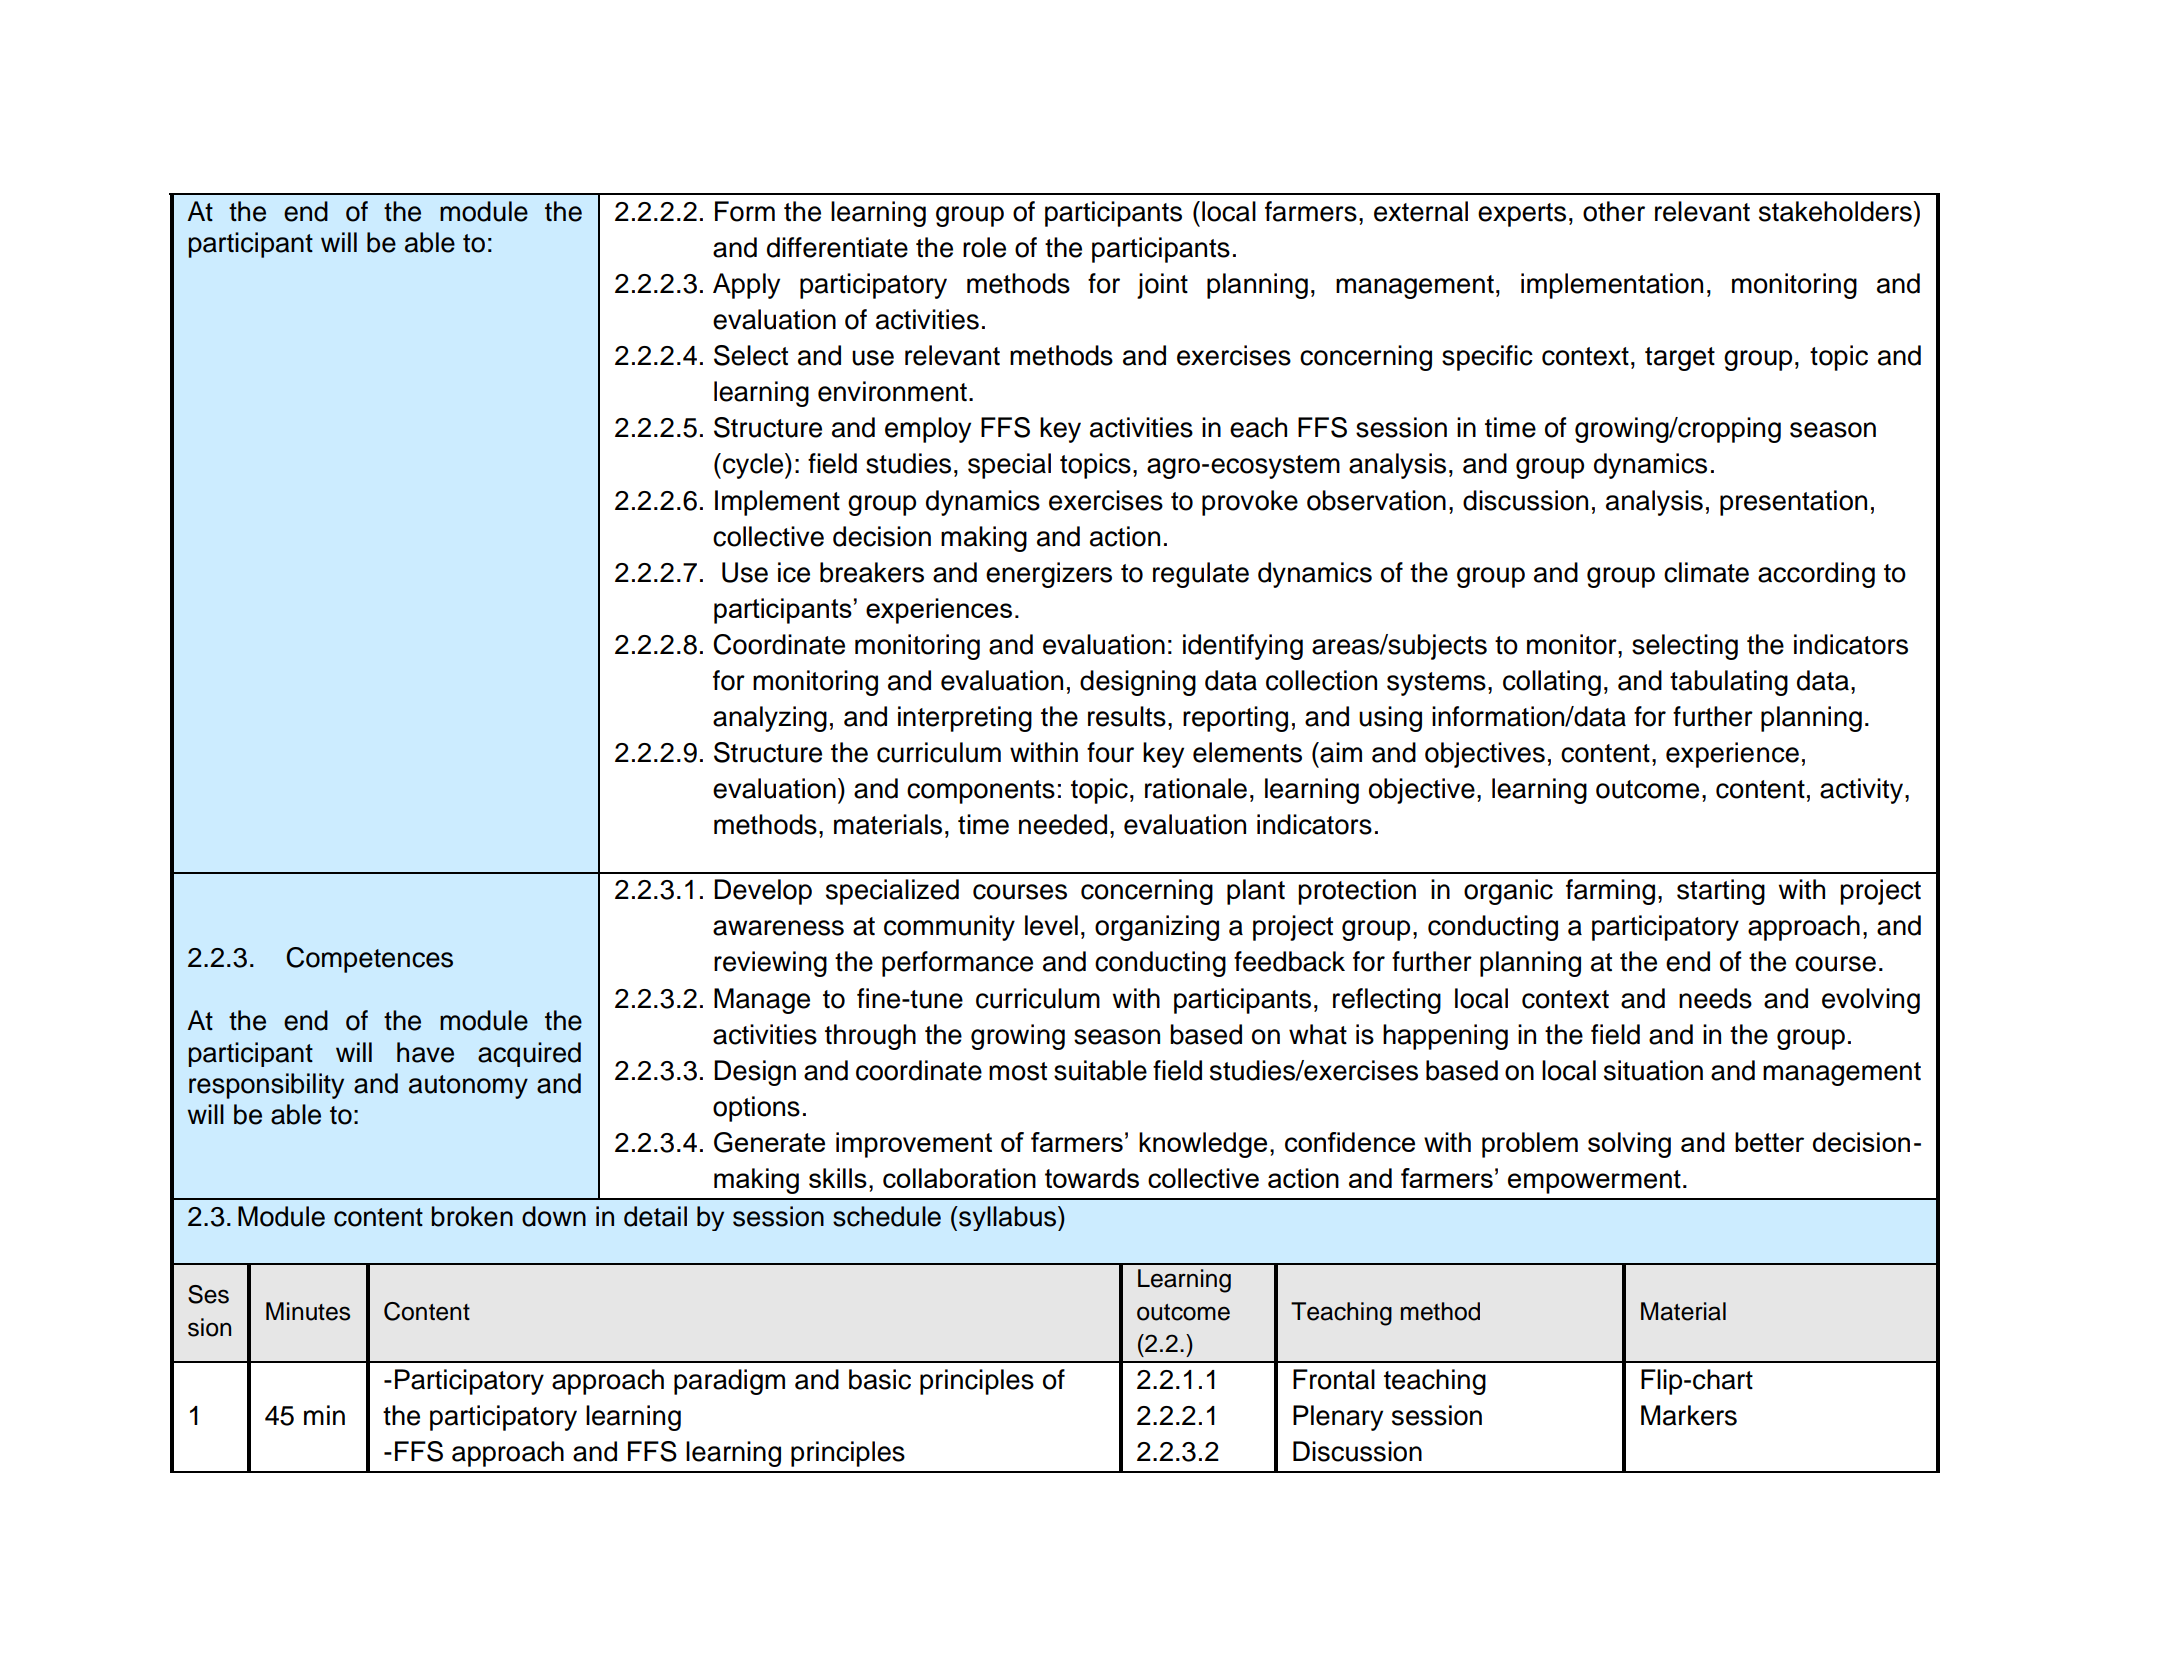 The width and height of the screenshot is (2163, 1671). I want to click on tabulating, so click(1729, 683).
